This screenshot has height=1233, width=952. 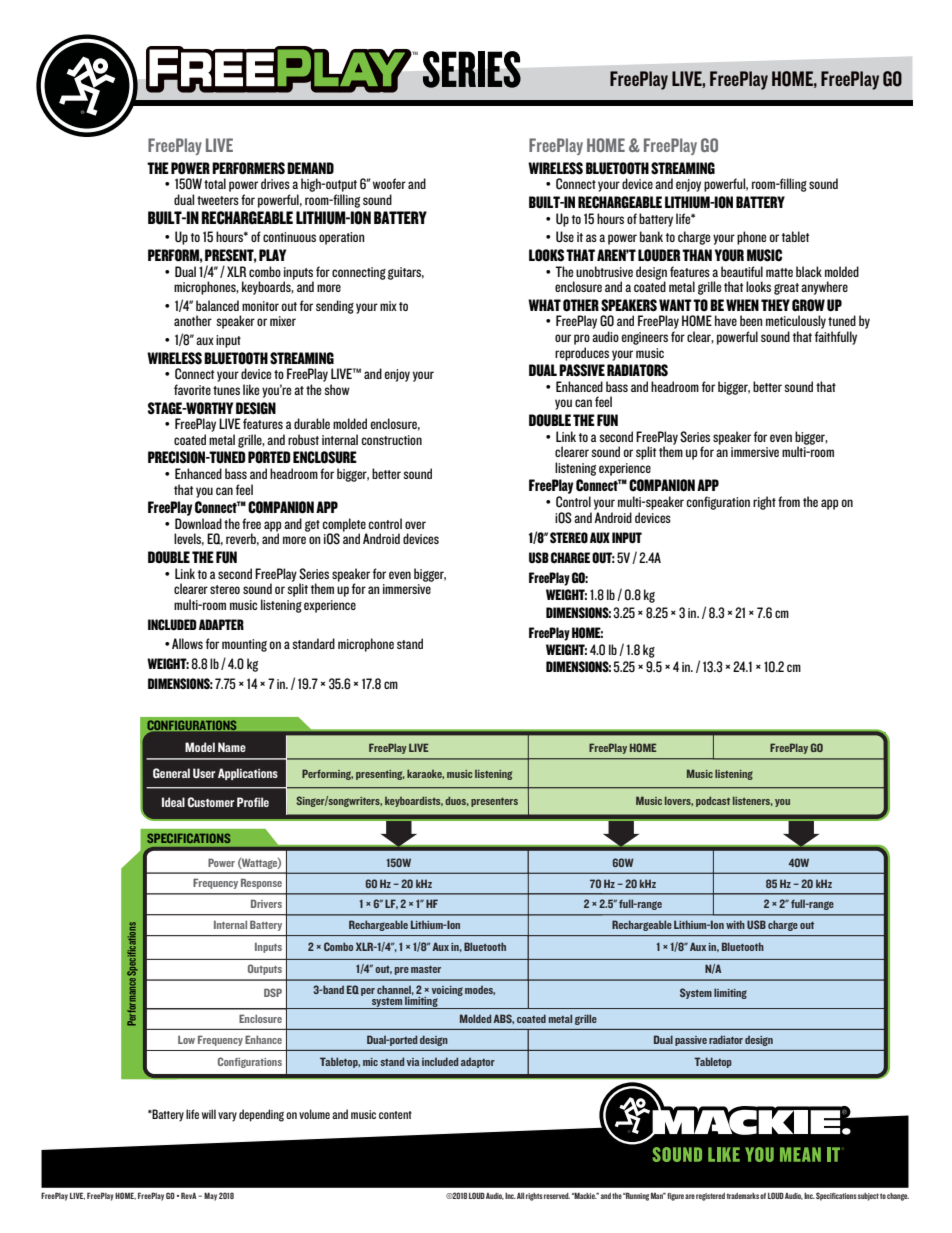 What do you see at coordinates (753, 801) in the screenshot?
I see `listeners` at bounding box center [753, 801].
